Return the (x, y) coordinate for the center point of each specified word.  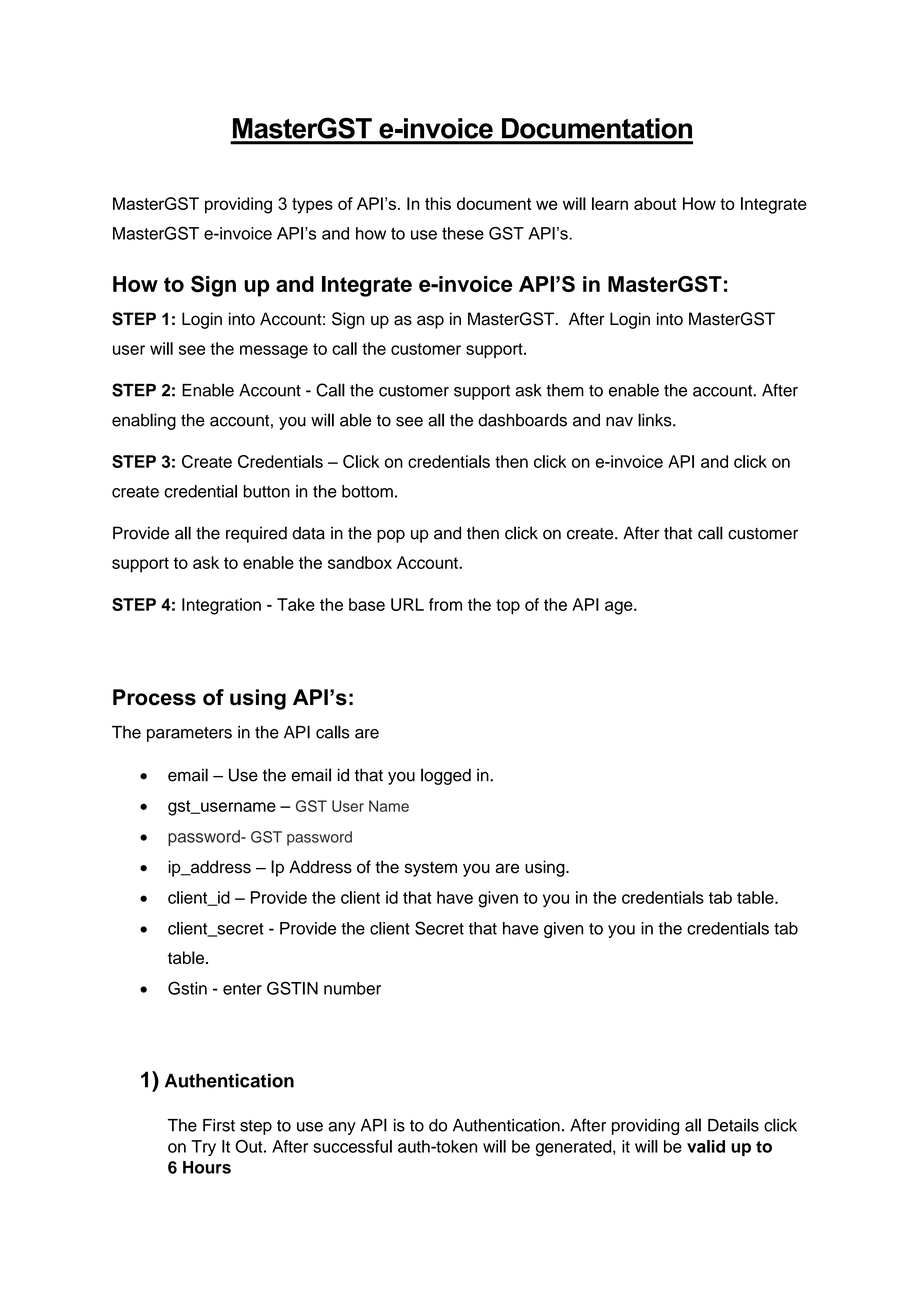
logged (446, 776)
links (656, 420)
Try (203, 1148)
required (256, 534)
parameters (189, 734)
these (463, 233)
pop (391, 536)
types (312, 206)
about (655, 203)
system (431, 869)
